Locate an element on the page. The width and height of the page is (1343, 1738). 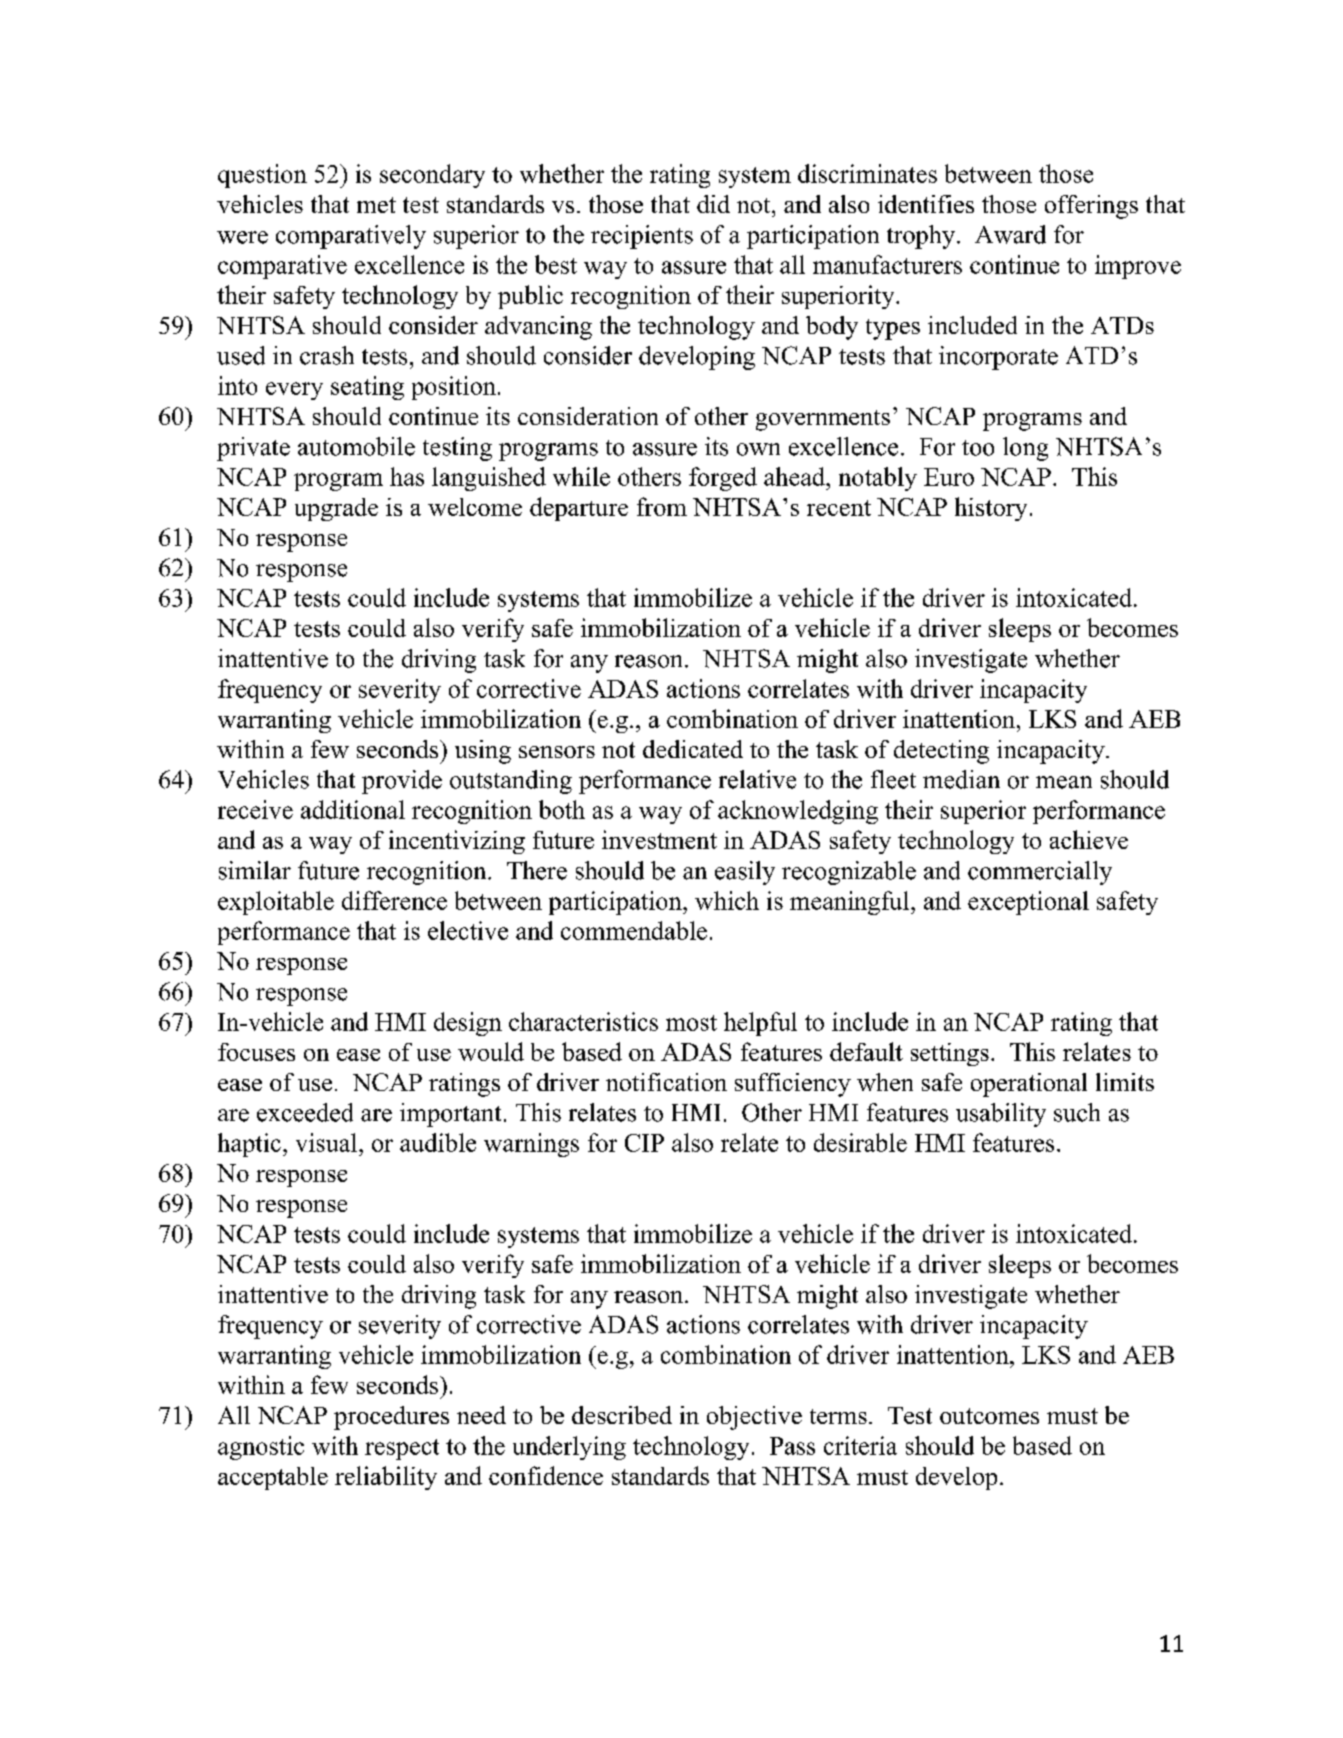
met is located at coordinates (376, 205).
